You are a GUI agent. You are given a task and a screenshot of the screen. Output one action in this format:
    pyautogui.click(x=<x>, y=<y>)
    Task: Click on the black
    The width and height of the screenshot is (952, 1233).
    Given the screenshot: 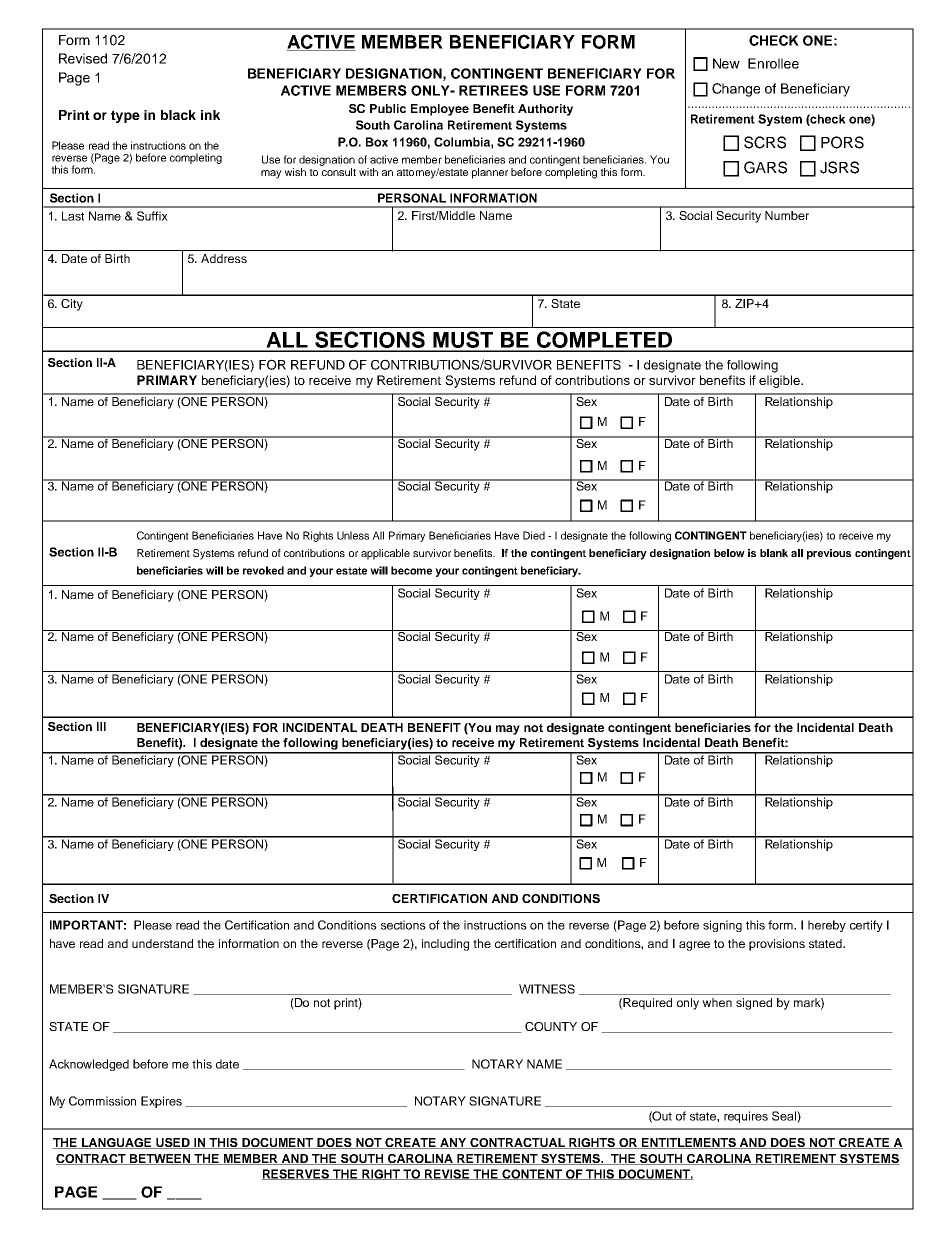 What is the action you would take?
    pyautogui.click(x=178, y=115)
